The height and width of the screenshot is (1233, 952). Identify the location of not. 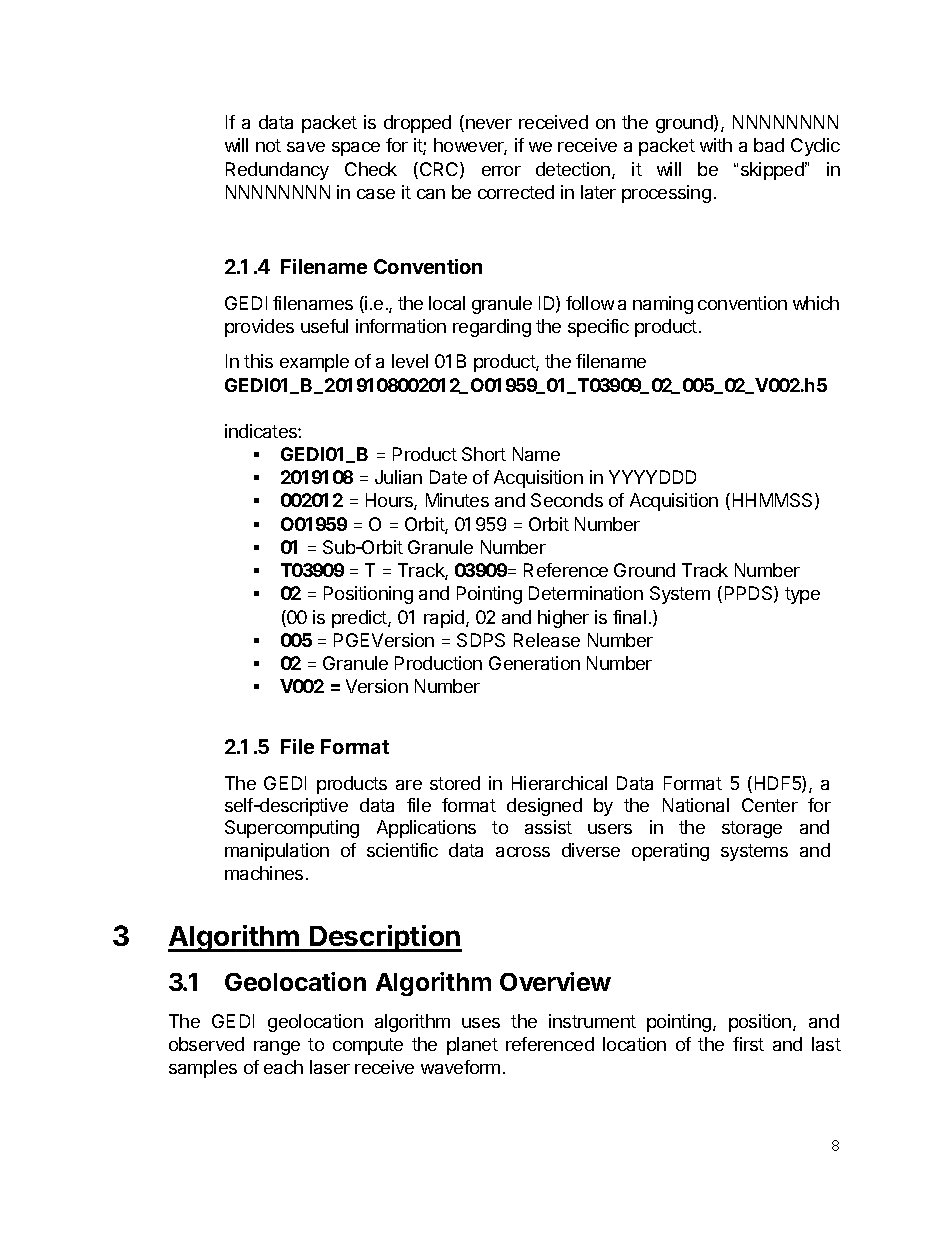
(268, 145).
